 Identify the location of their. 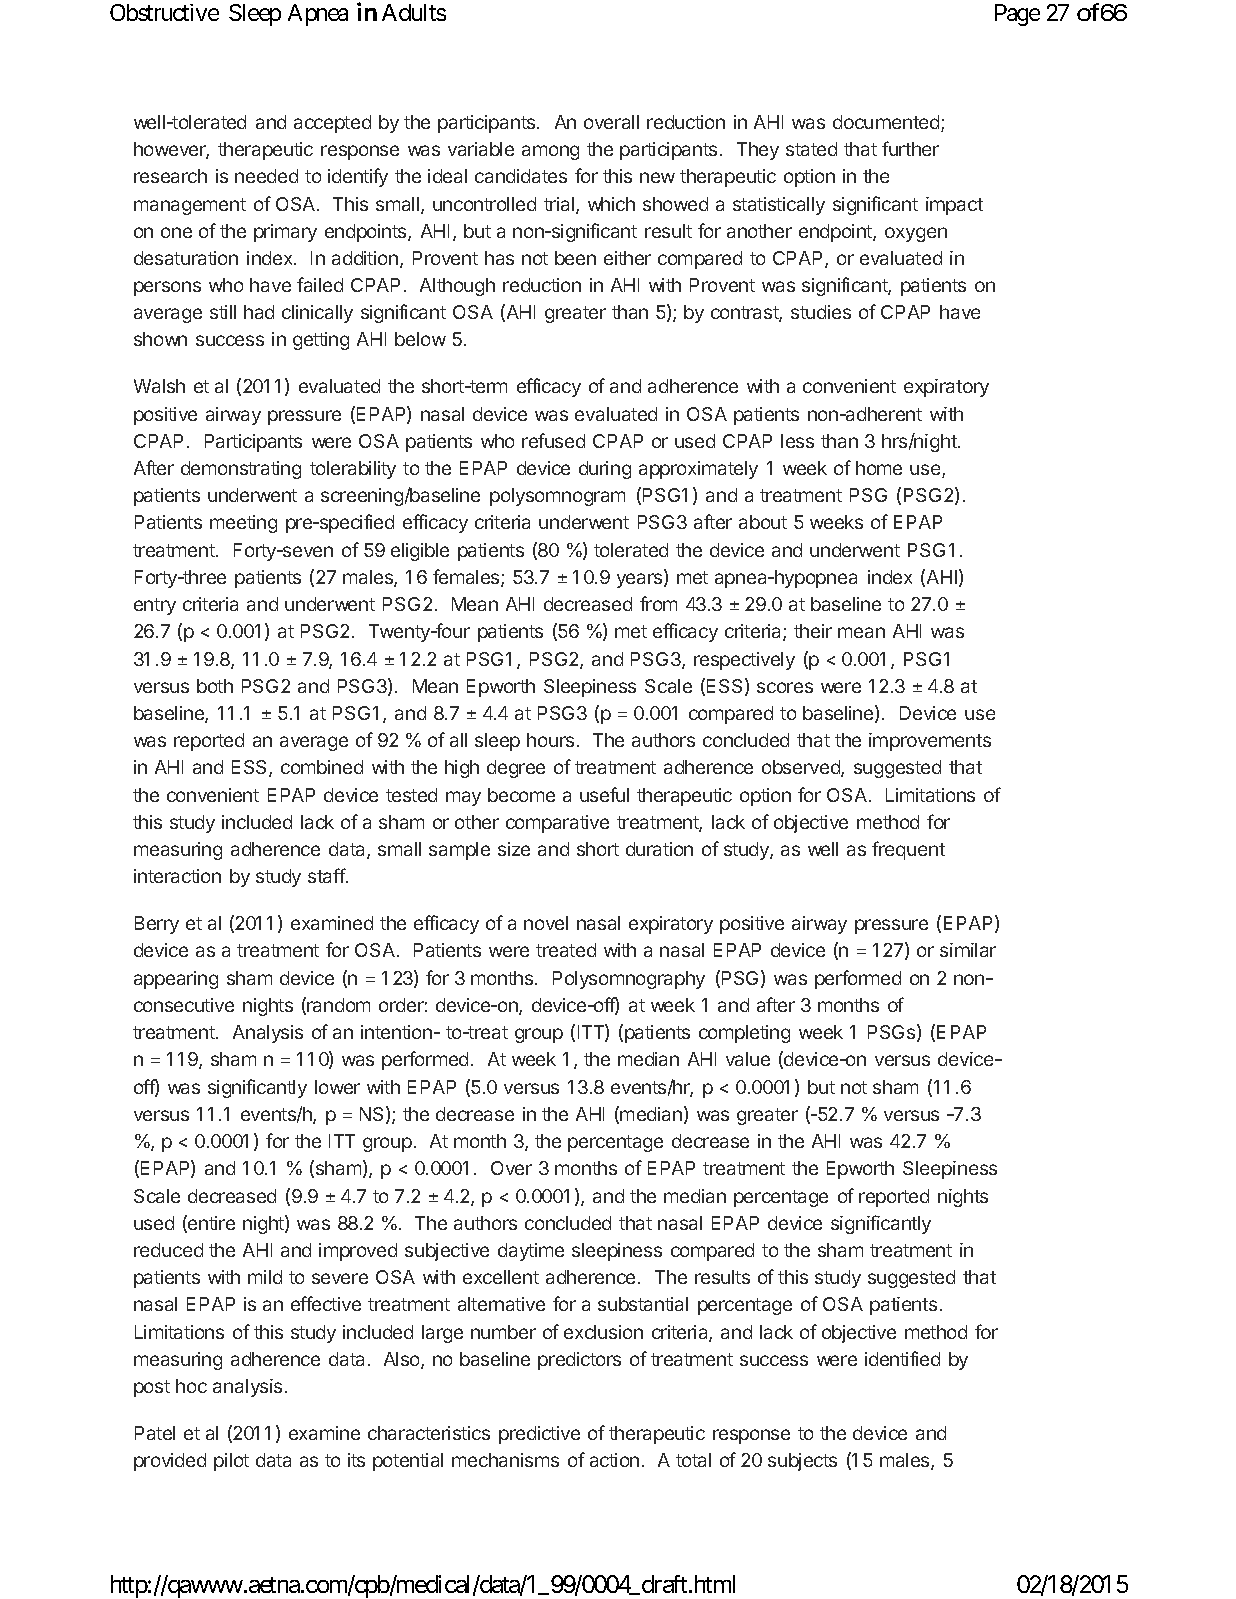
(813, 631).
